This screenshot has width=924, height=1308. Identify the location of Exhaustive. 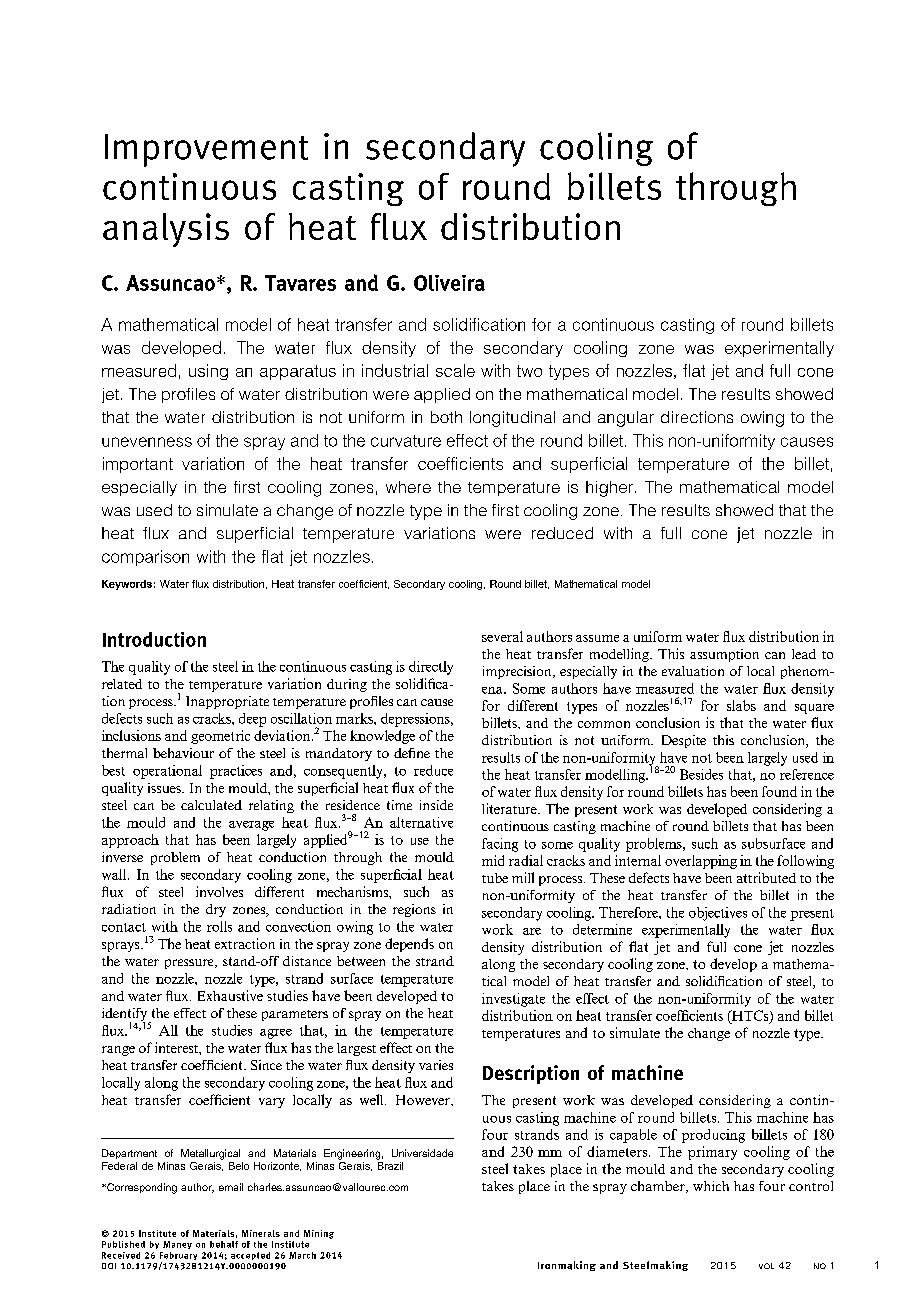
(230, 995).
